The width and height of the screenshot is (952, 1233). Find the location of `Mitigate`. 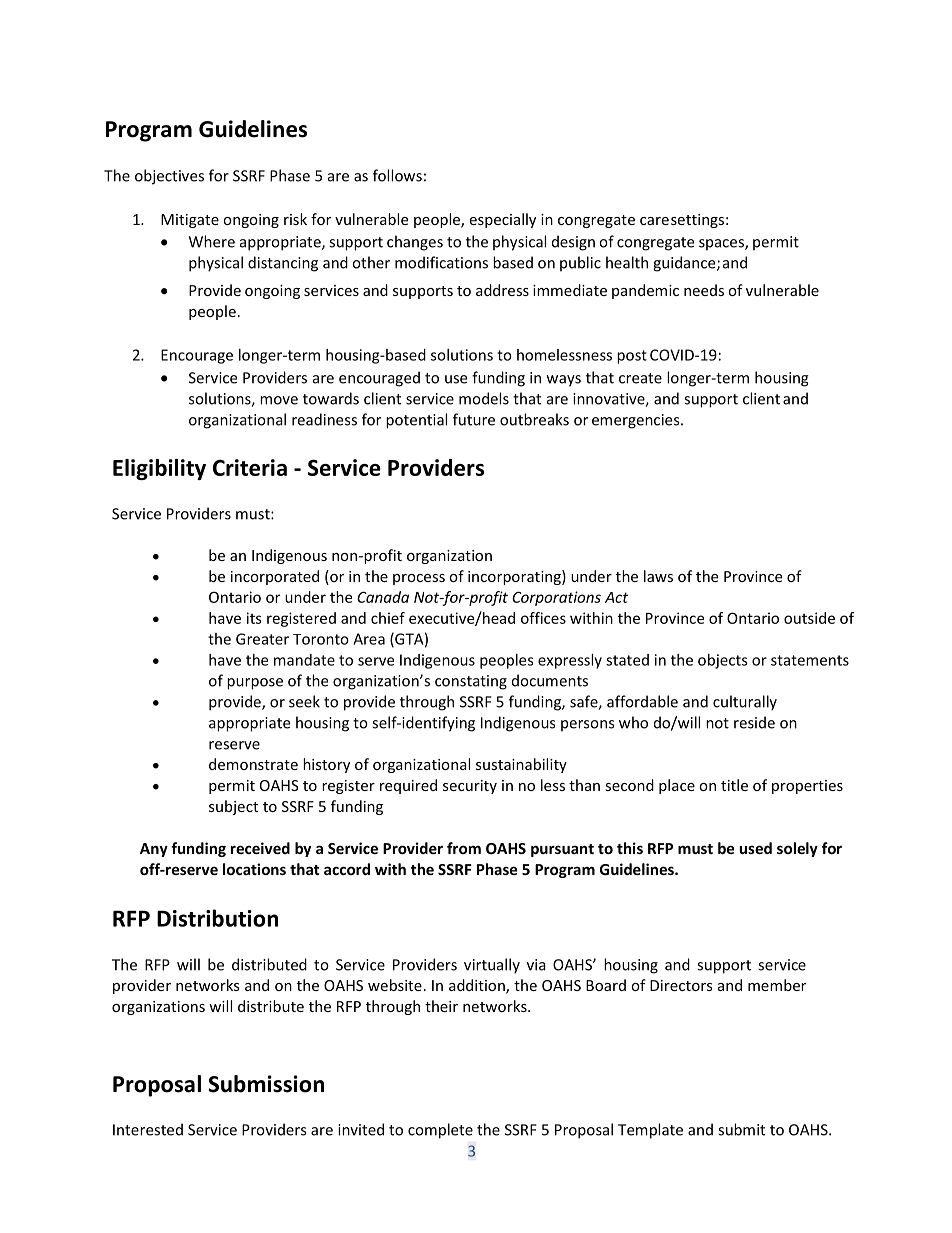

Mitigate is located at coordinates (190, 221).
